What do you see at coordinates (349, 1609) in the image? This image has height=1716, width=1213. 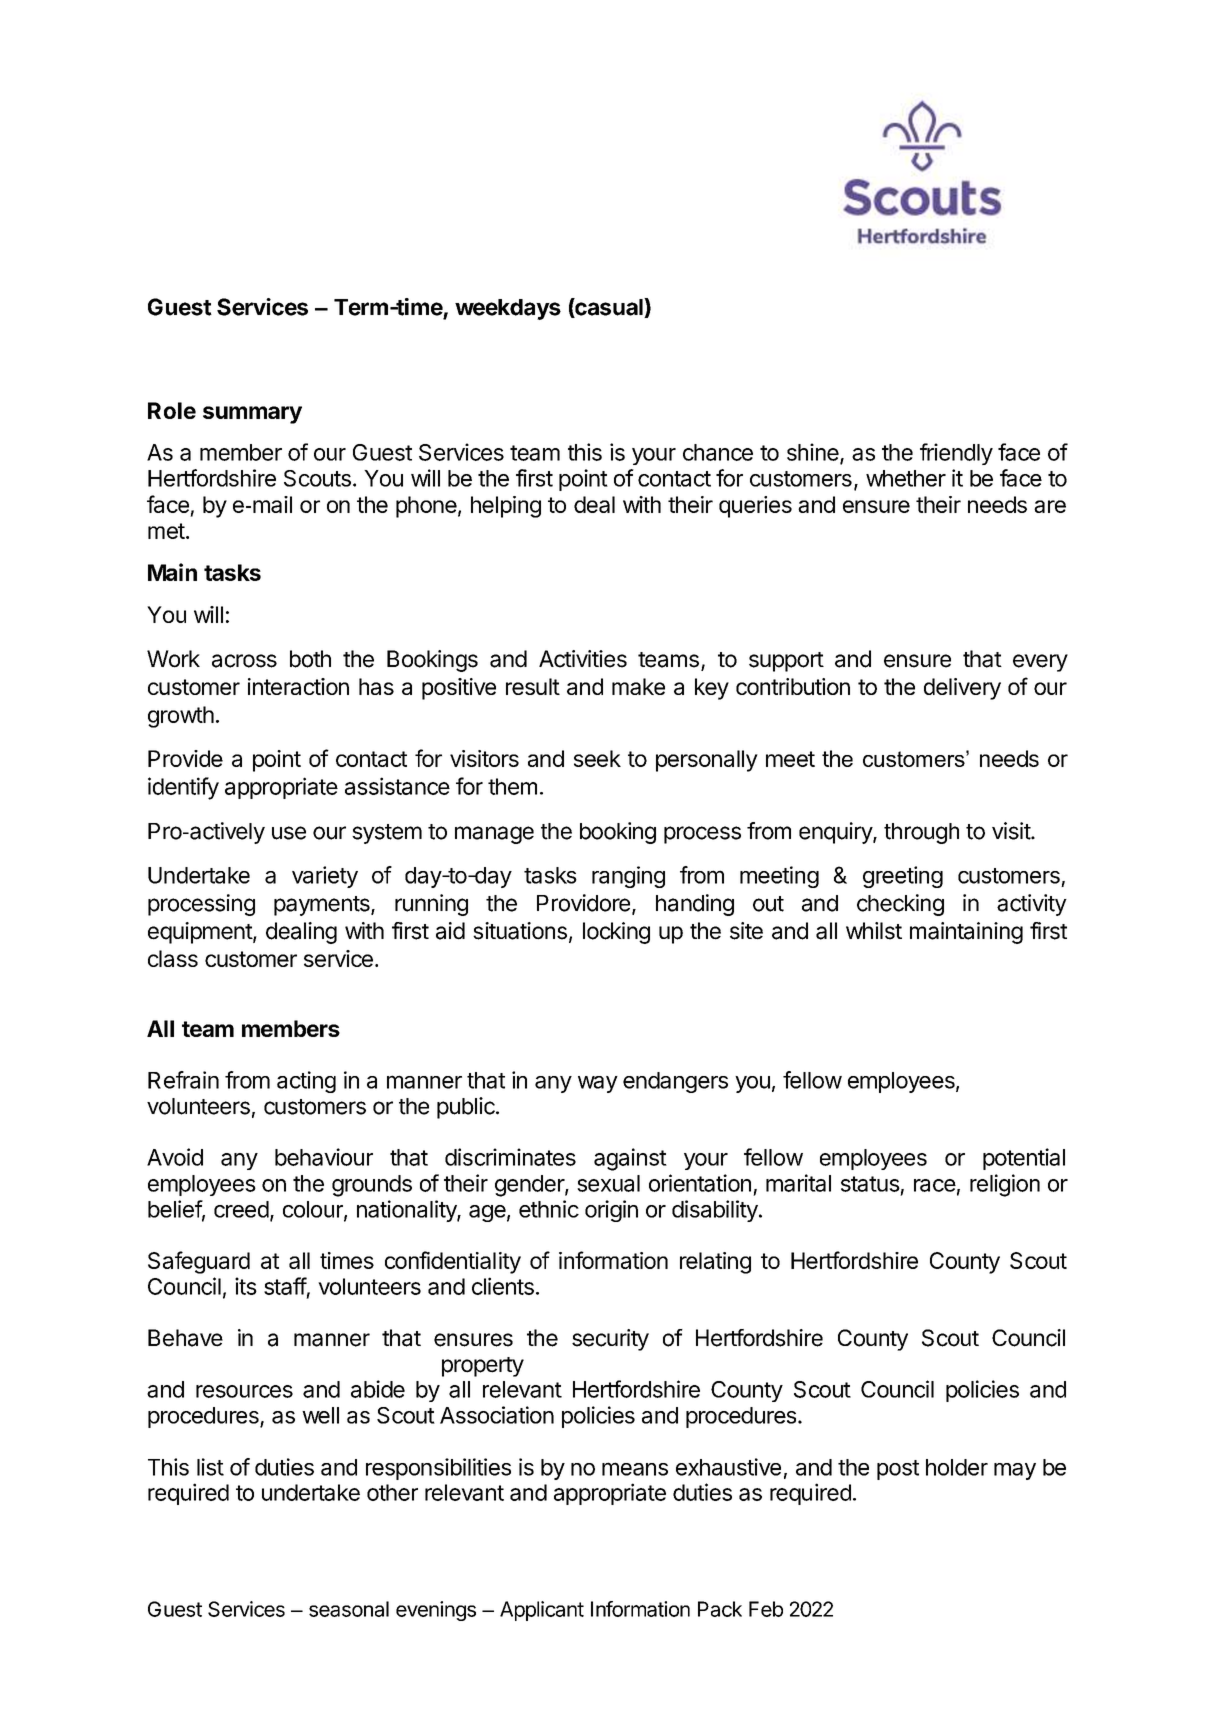 I see `seasonal` at bounding box center [349, 1609].
